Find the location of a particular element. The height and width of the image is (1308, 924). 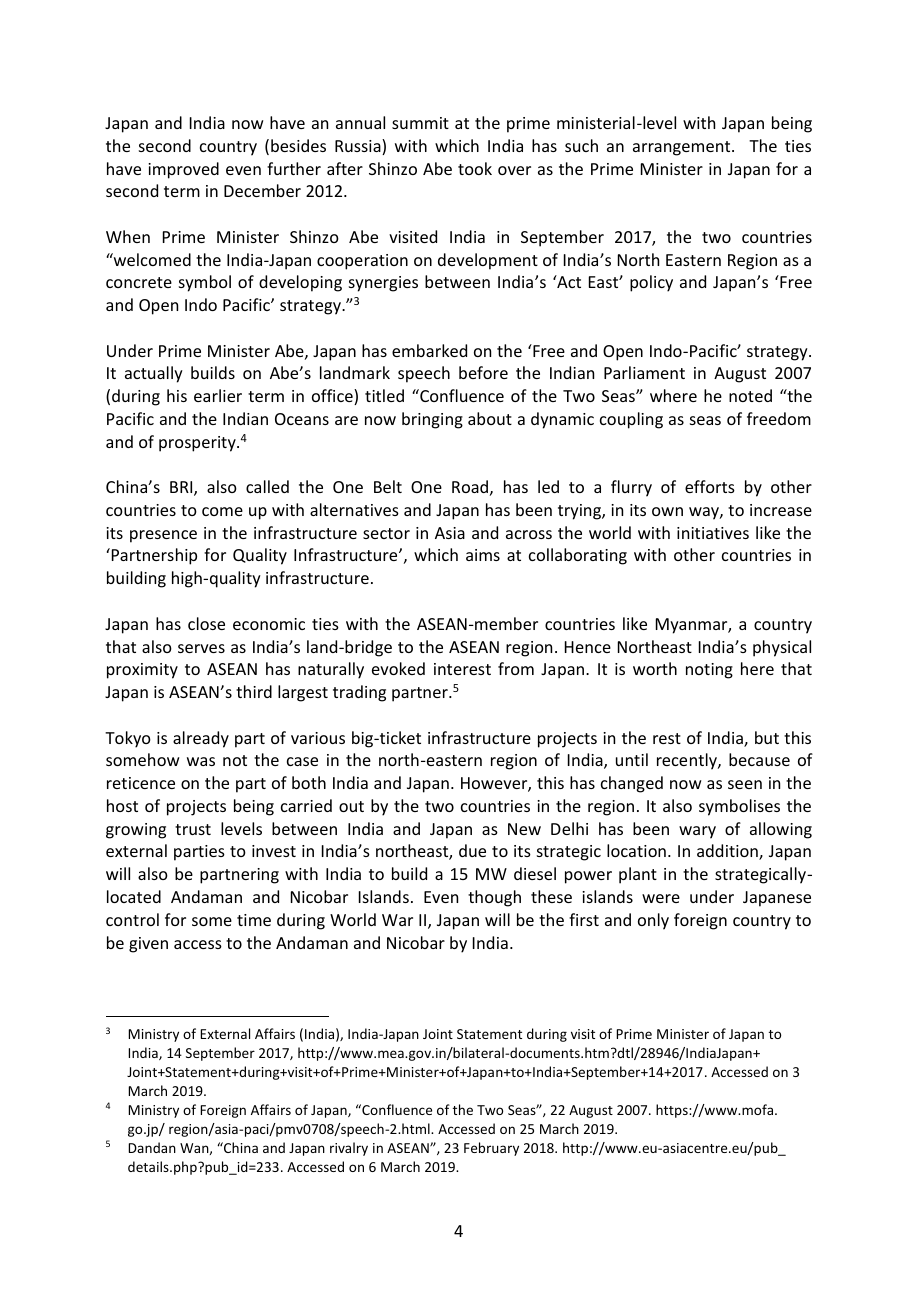

rivalry is located at coordinates (349, 1149).
